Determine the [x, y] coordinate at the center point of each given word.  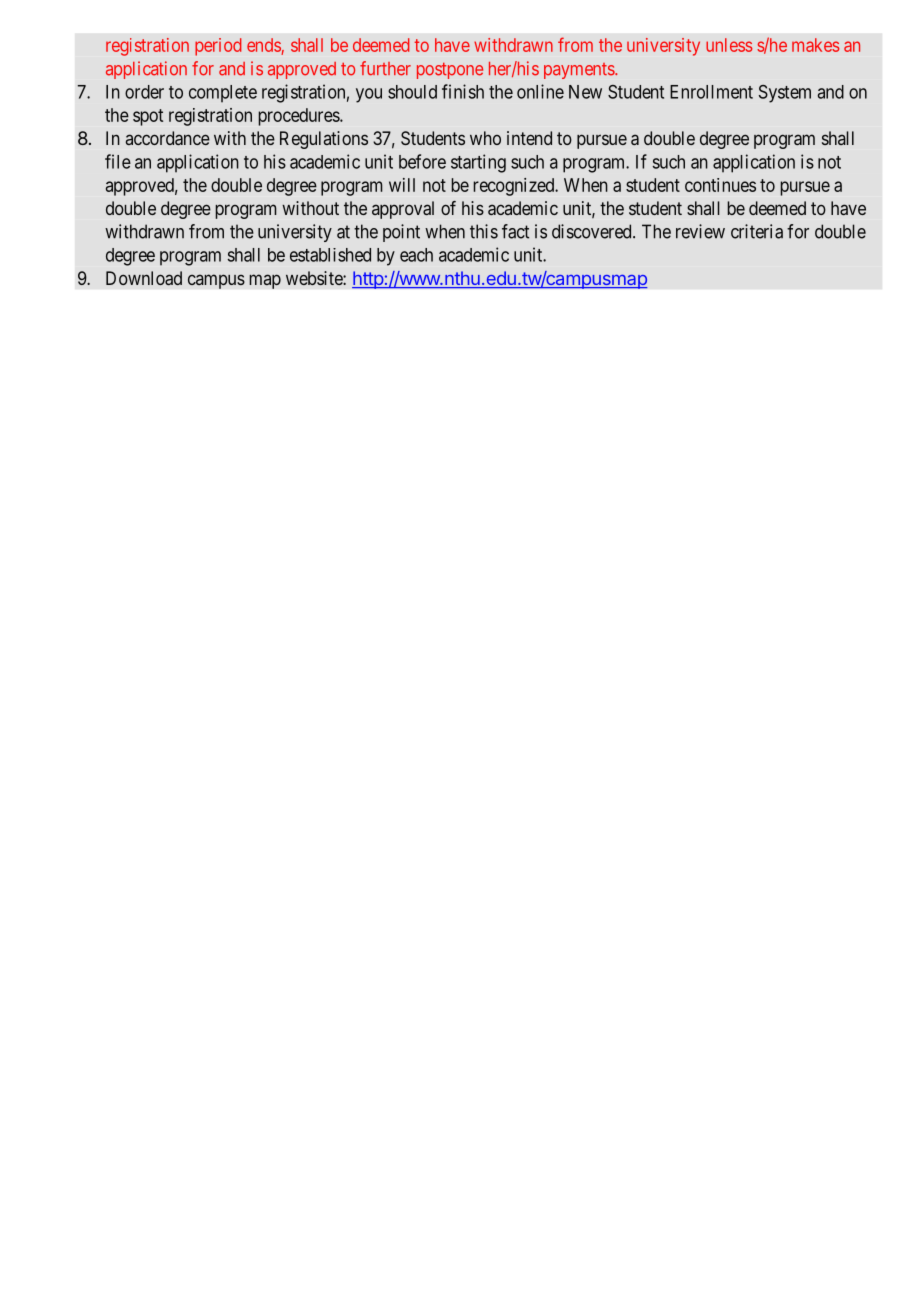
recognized [515, 187]
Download [144, 278]
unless [729, 45]
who [485, 138]
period [218, 47]
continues [720, 185]
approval [403, 210]
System [785, 94]
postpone [450, 71]
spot [148, 117]
